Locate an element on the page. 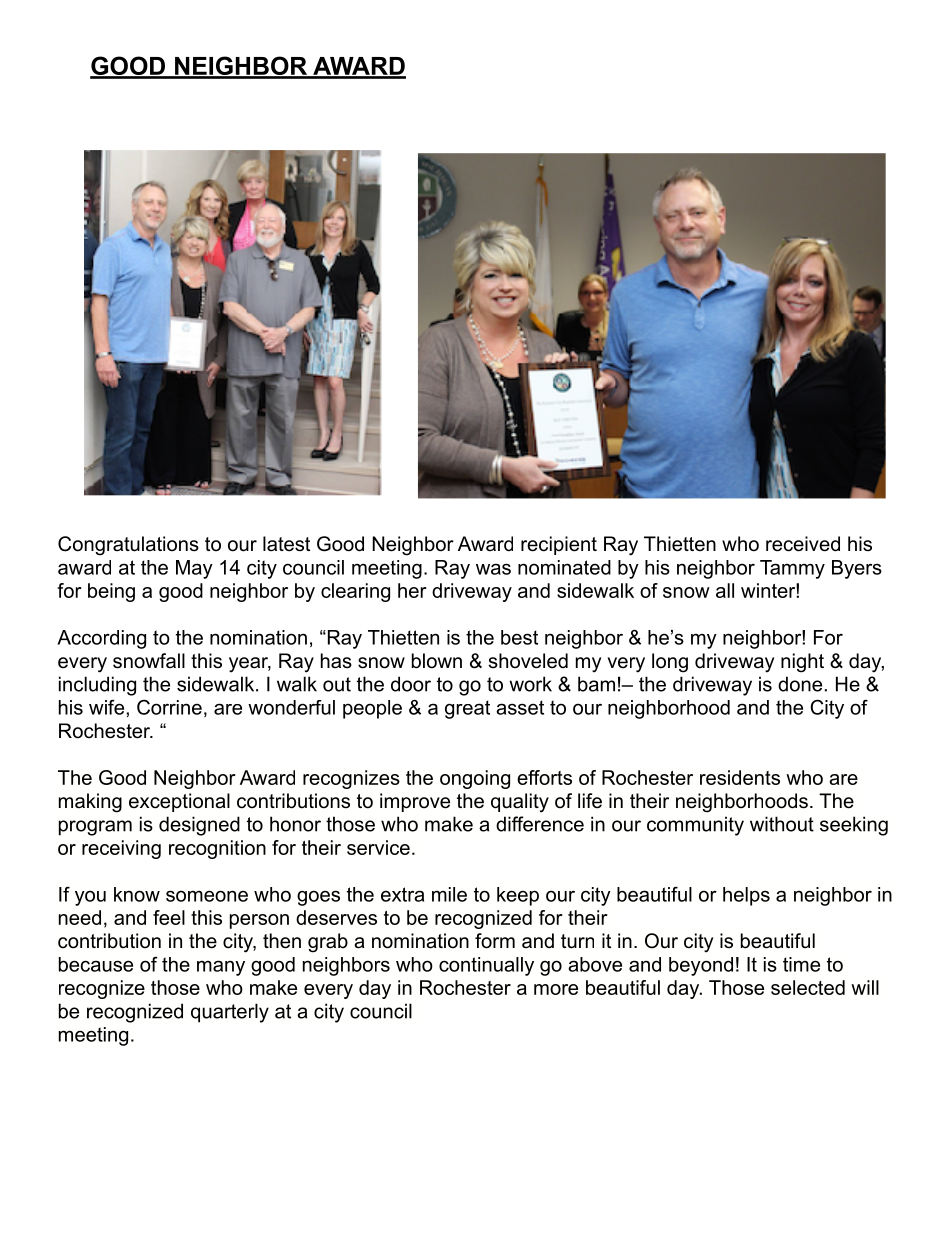 This document has height=1233, width=952. ongoing is located at coordinates (475, 779).
